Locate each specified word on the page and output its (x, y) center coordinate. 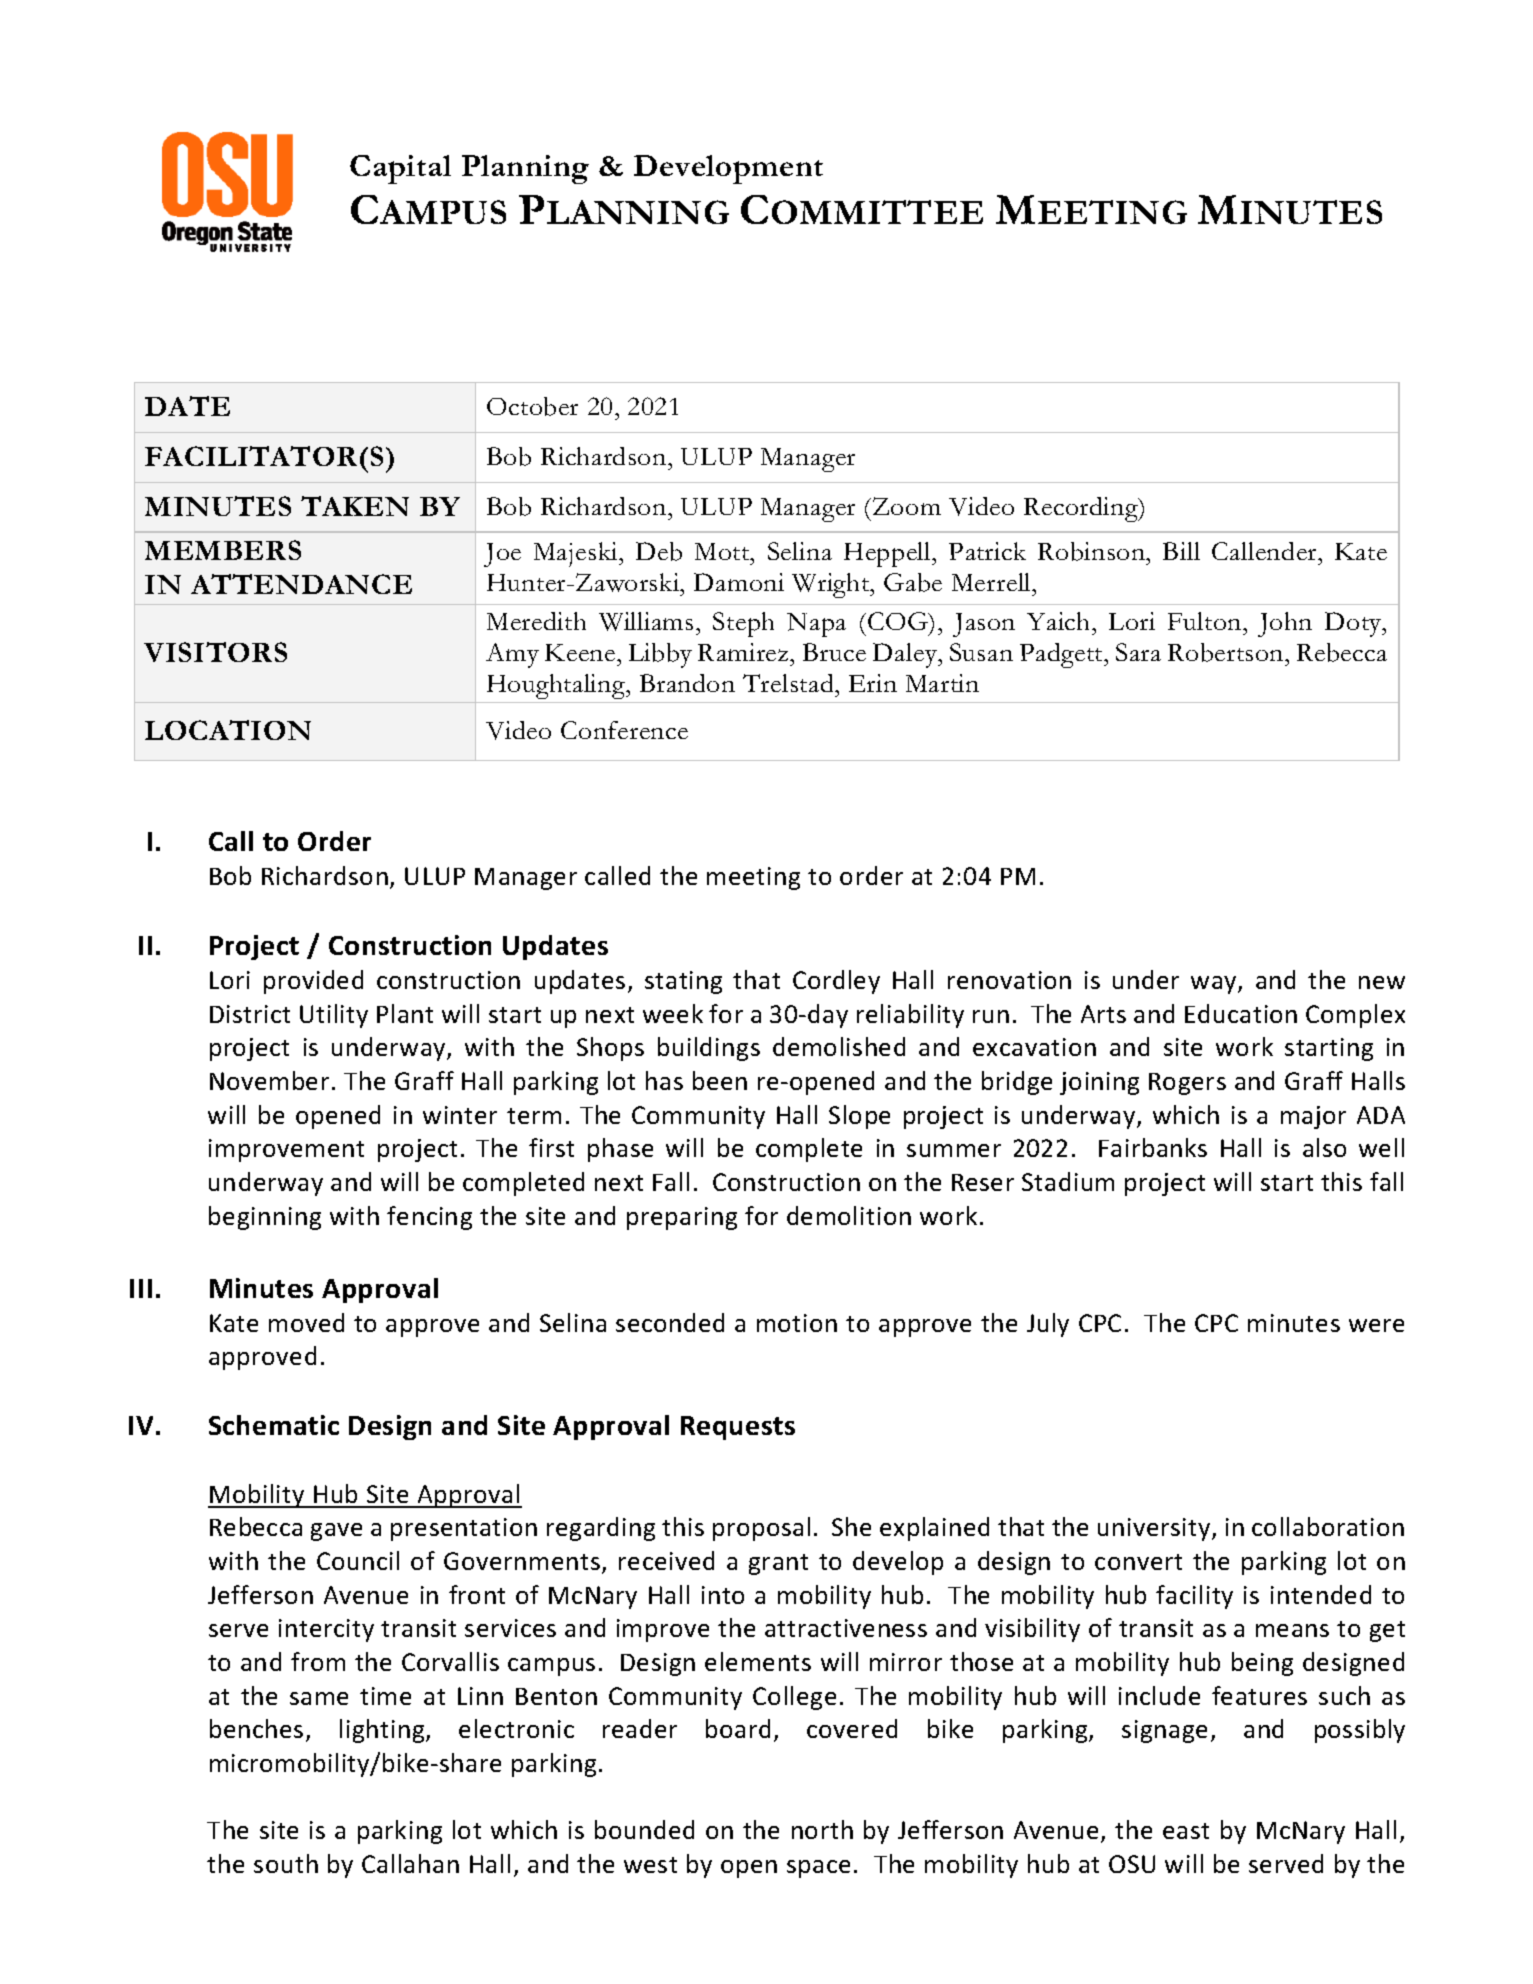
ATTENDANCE (301, 584)
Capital (400, 169)
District (250, 1014)
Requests (738, 1428)
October (532, 406)
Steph (743, 624)
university (1155, 1529)
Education (1241, 1013)
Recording (1082, 509)
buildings (709, 1049)
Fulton (1206, 621)
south (286, 1863)
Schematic (274, 1425)
